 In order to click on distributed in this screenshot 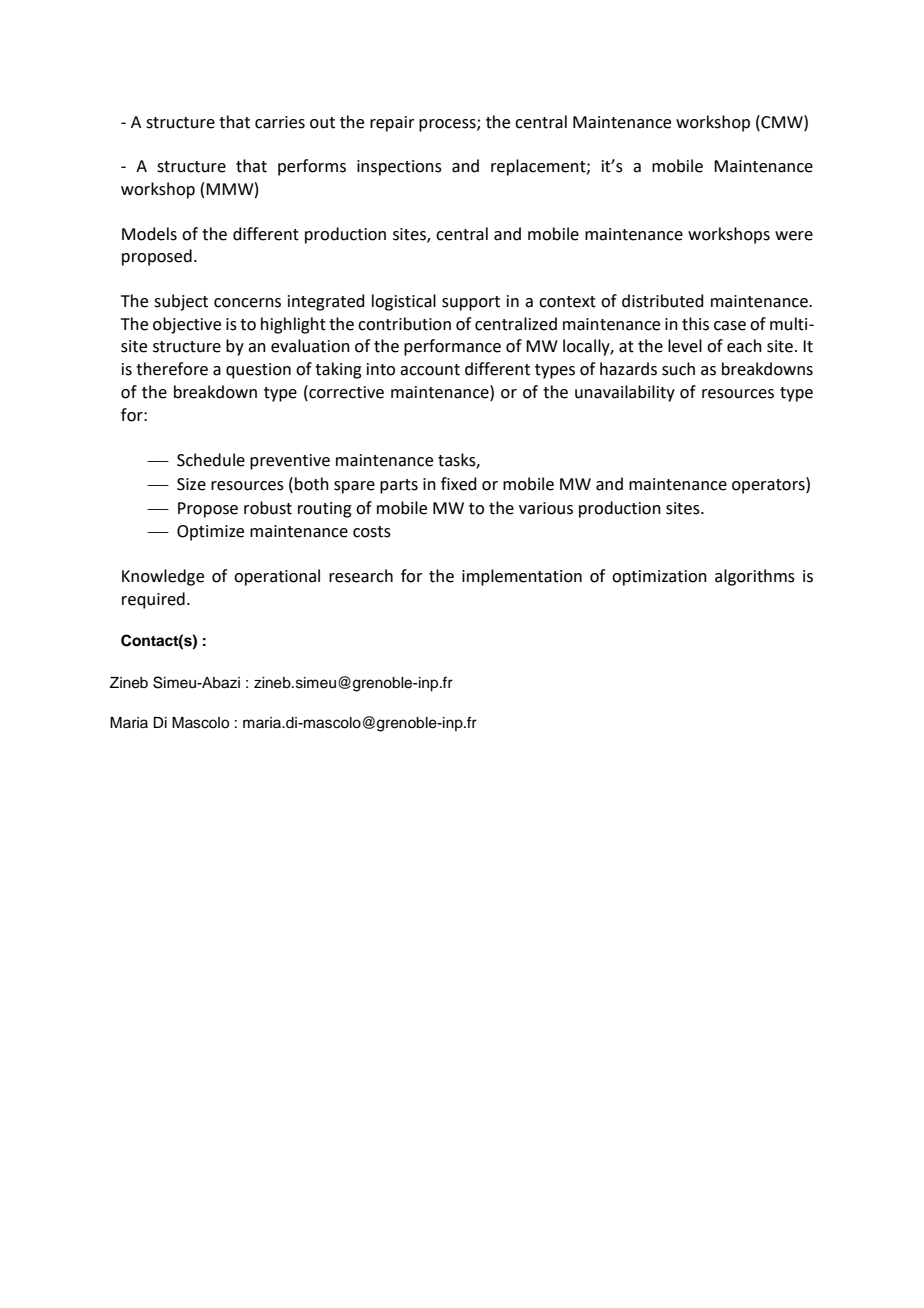, I will do `click(663, 301)`.
